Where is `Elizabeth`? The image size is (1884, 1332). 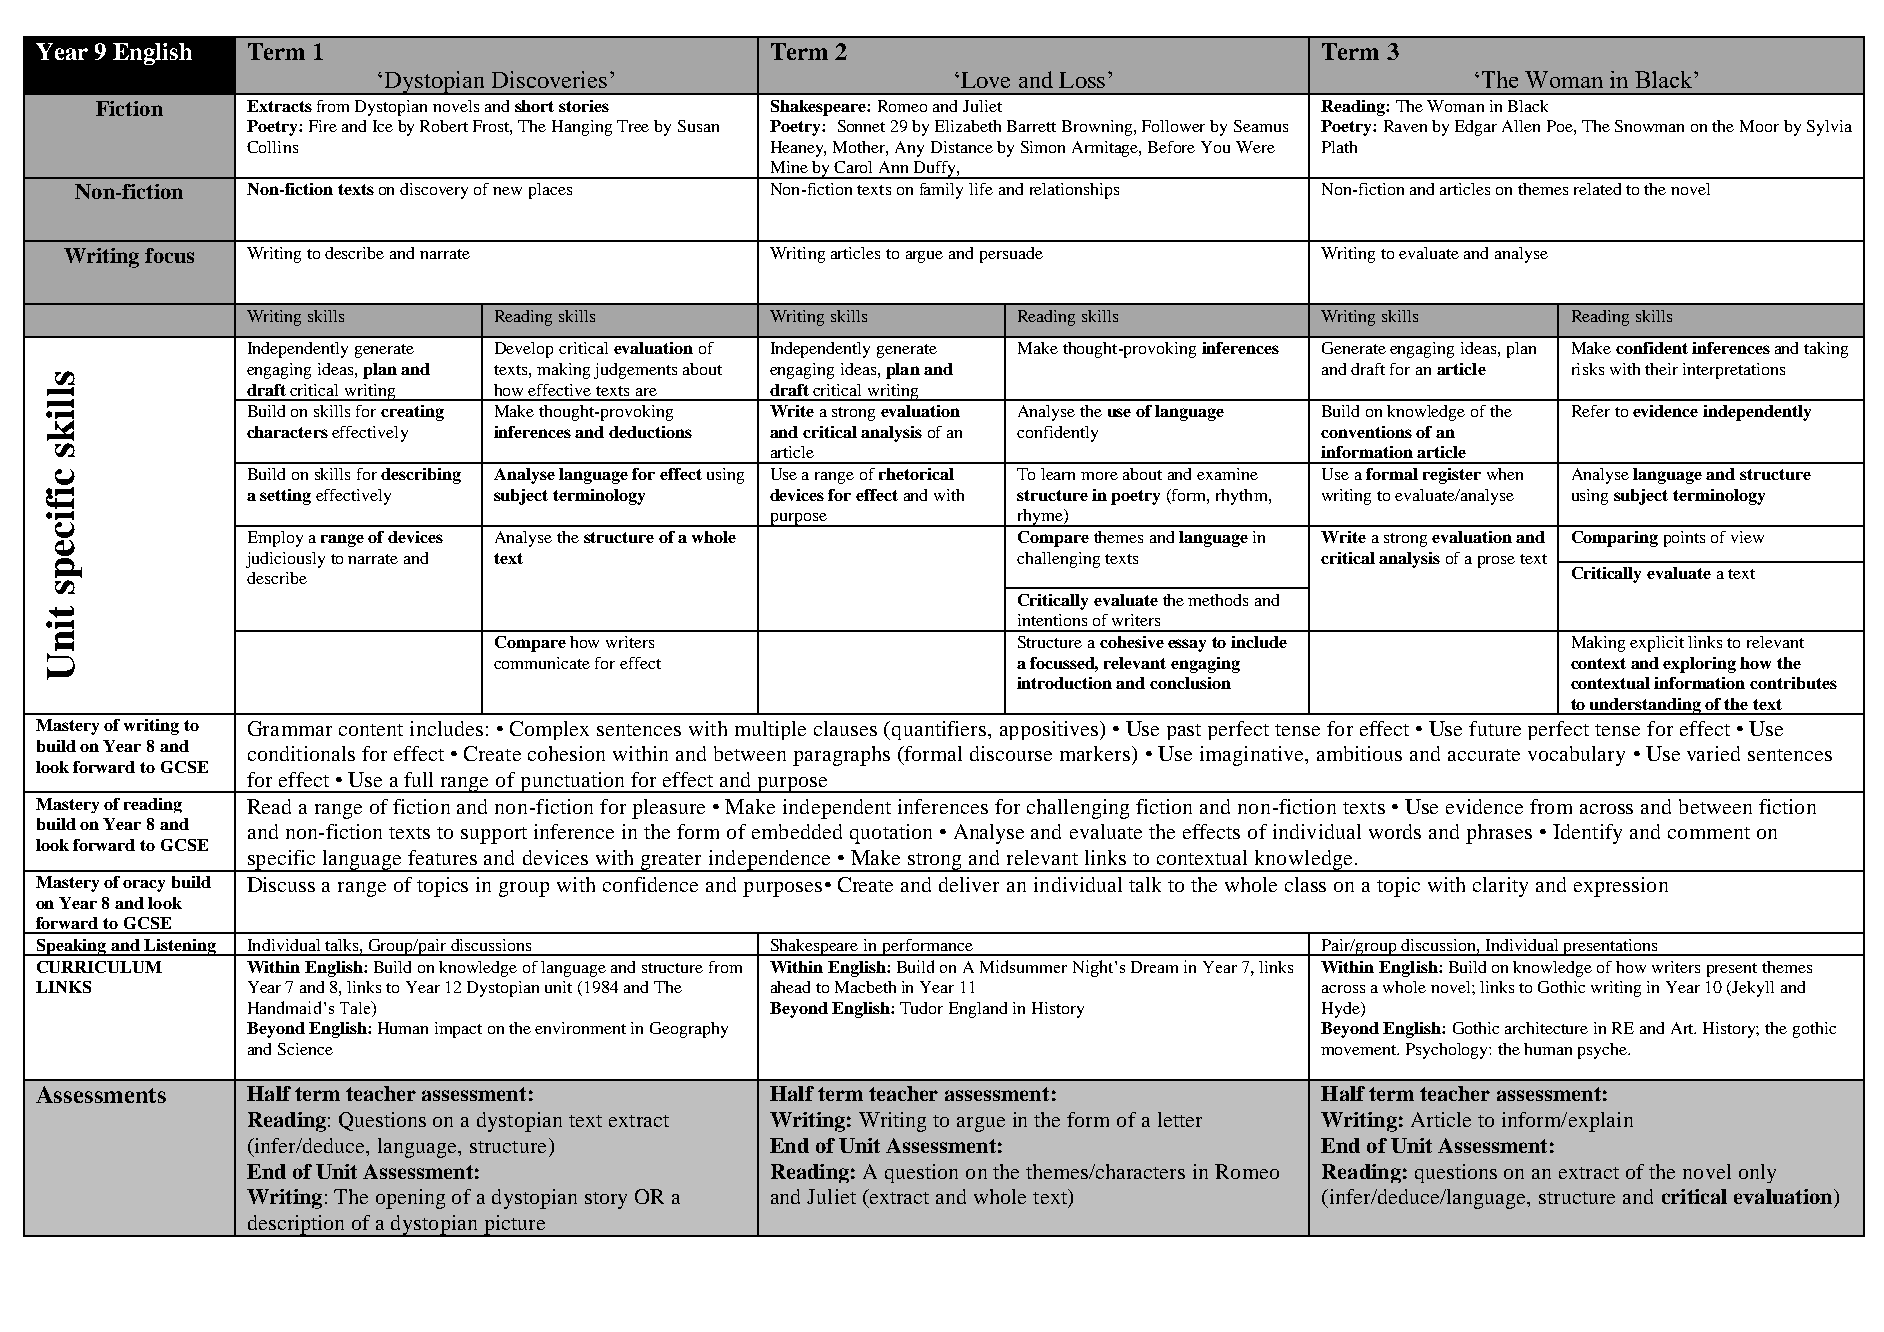 Elizabeth is located at coordinates (968, 126).
